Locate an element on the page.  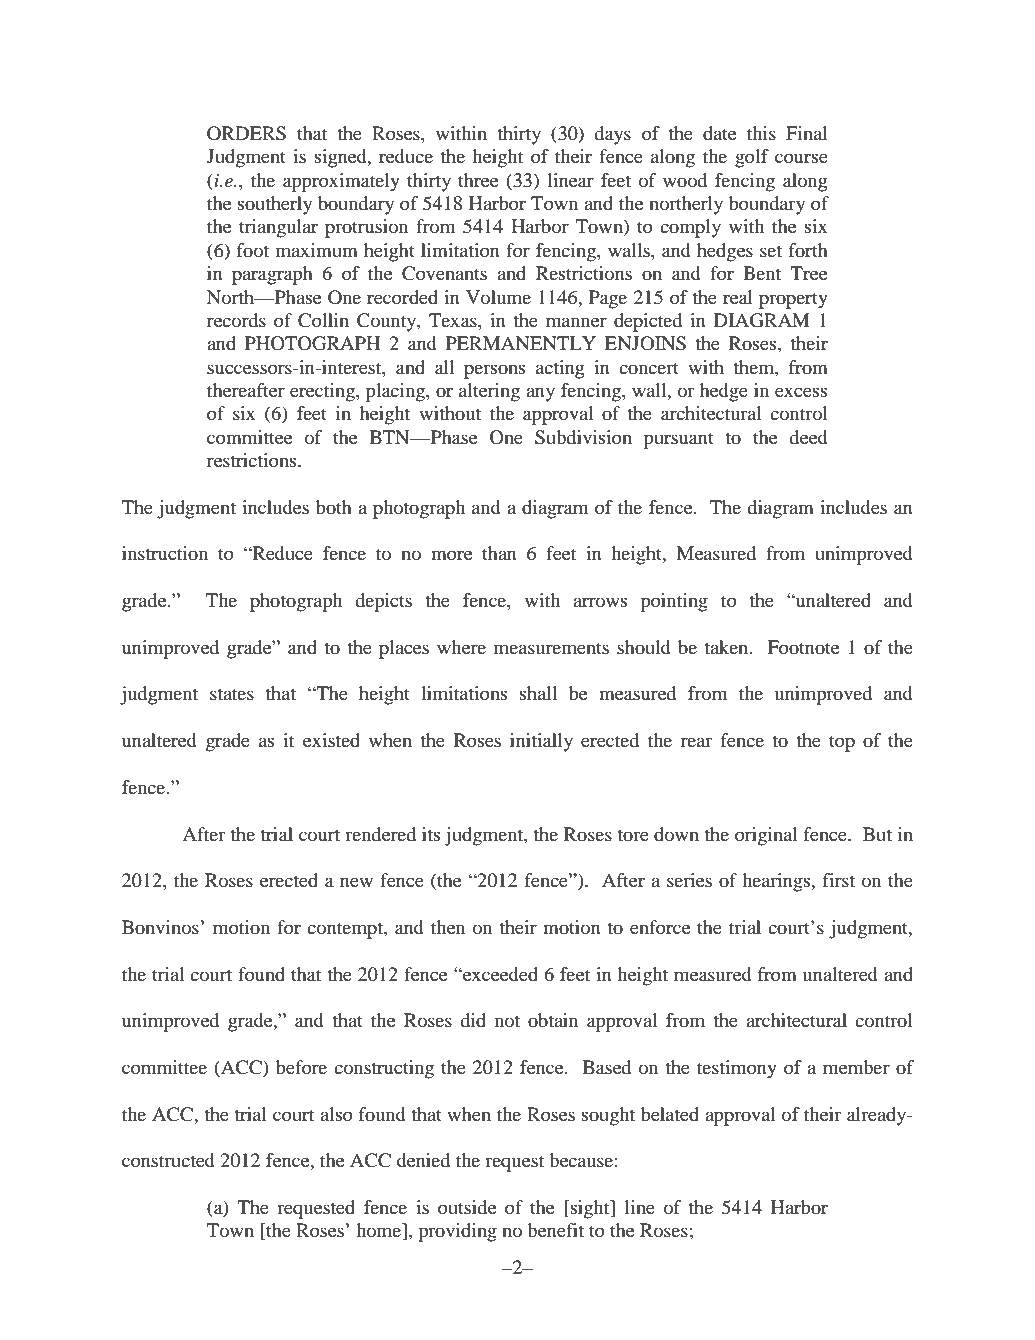
course is located at coordinates (801, 158).
